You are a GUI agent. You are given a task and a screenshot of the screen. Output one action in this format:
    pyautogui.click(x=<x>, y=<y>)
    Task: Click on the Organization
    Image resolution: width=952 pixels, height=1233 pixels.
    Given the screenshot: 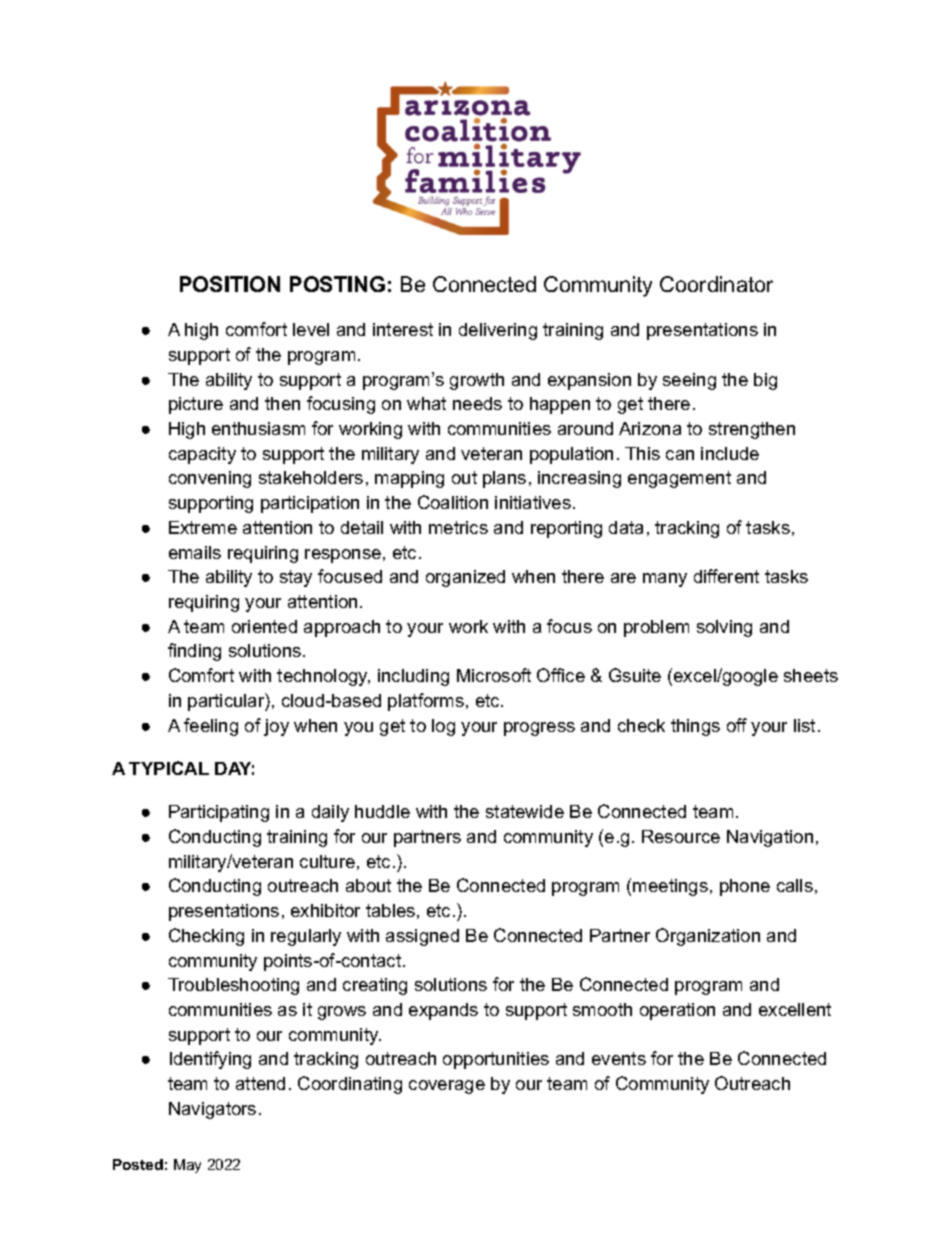 What is the action you would take?
    pyautogui.click(x=708, y=937)
